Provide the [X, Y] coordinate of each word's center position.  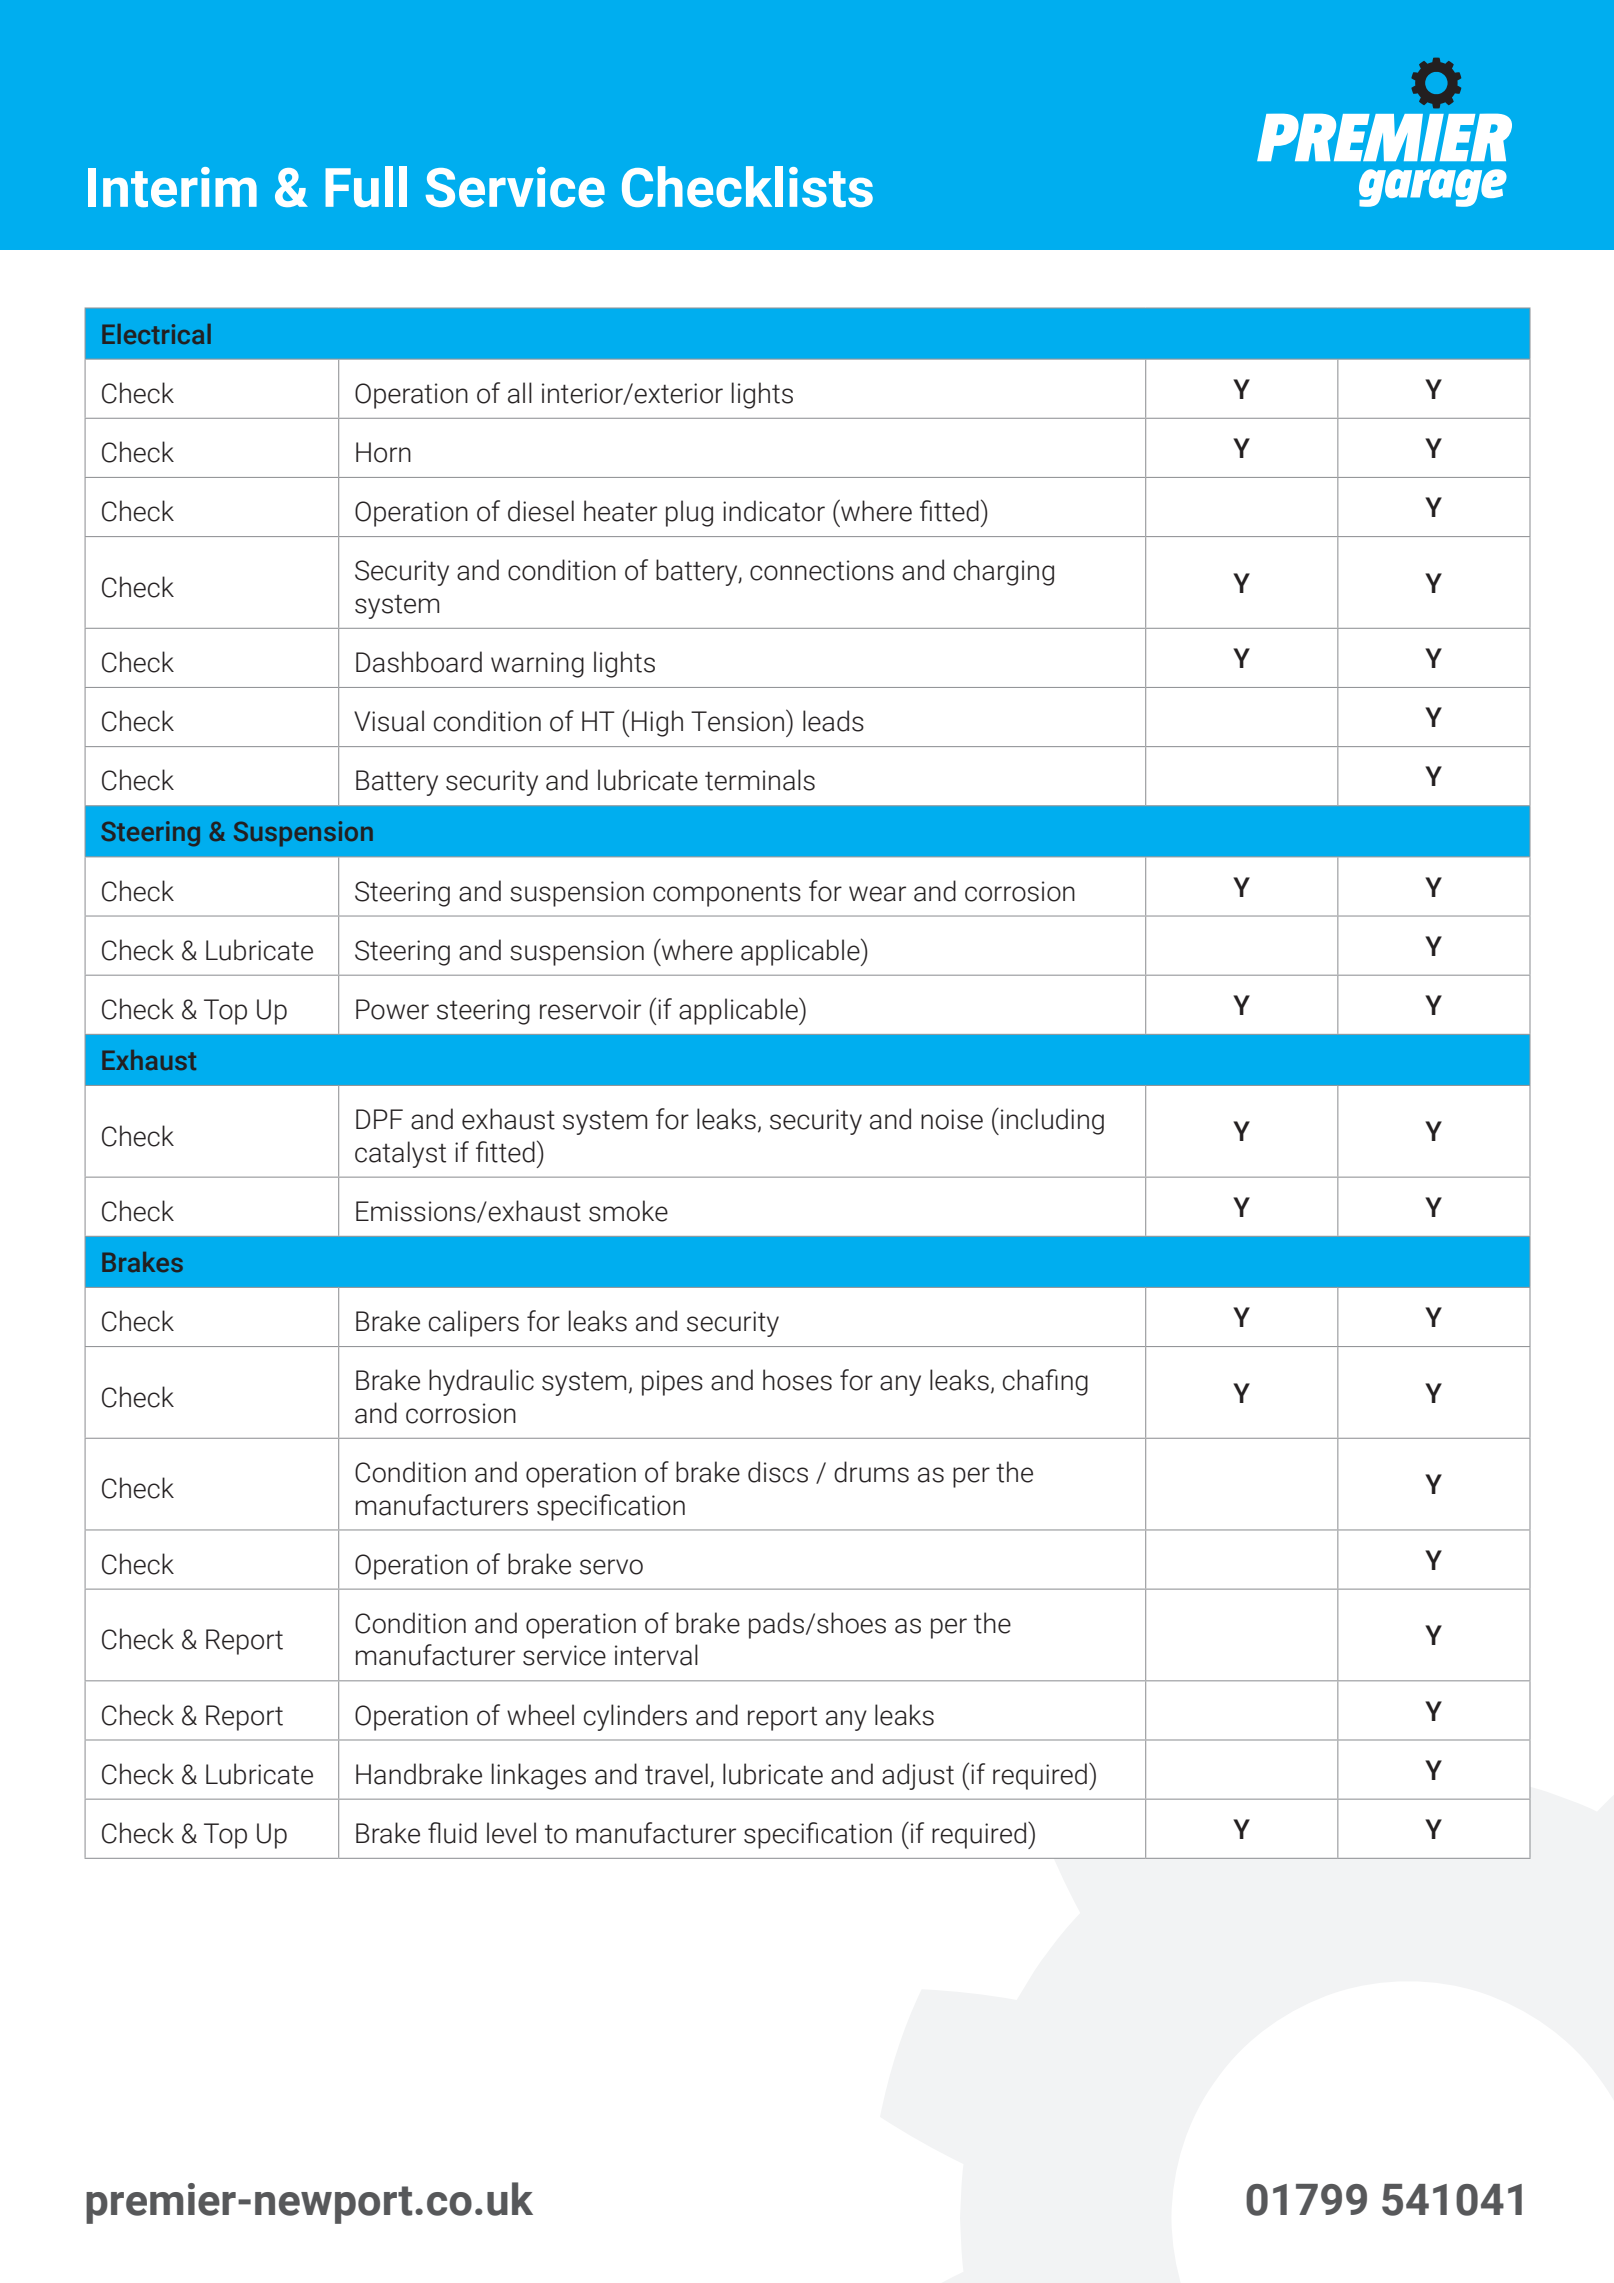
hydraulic [481, 1382]
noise [952, 1119]
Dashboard [419, 662]
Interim [172, 187]
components [727, 895]
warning [537, 665]
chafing [1045, 1382]
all [520, 393]
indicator [774, 511]
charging [1004, 572]
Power [392, 1009]
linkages [539, 1776]
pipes [672, 1383]
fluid [452, 1833]
